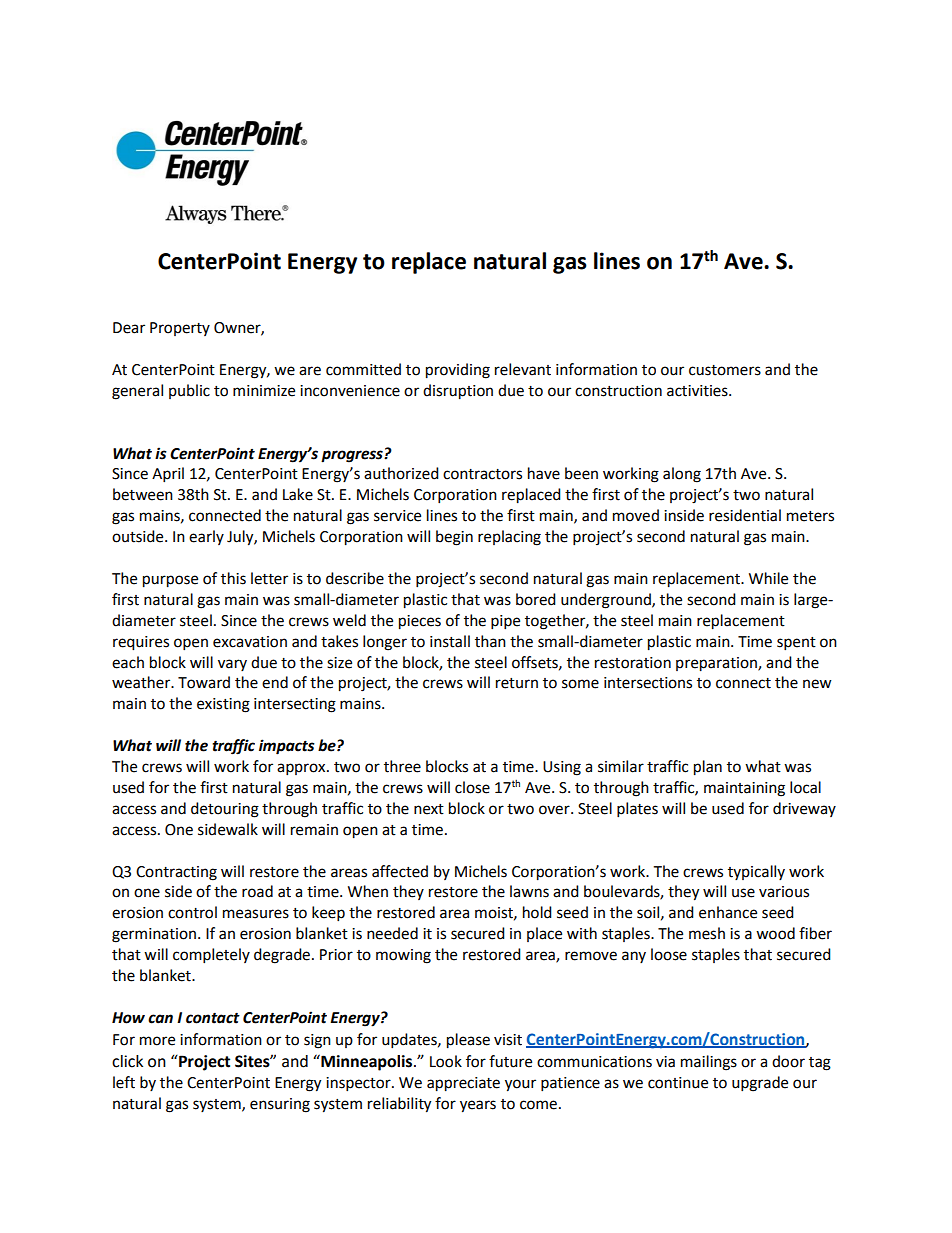 The width and height of the image is (952, 1233). What do you see at coordinates (250, 642) in the image?
I see `excavation` at bounding box center [250, 642].
